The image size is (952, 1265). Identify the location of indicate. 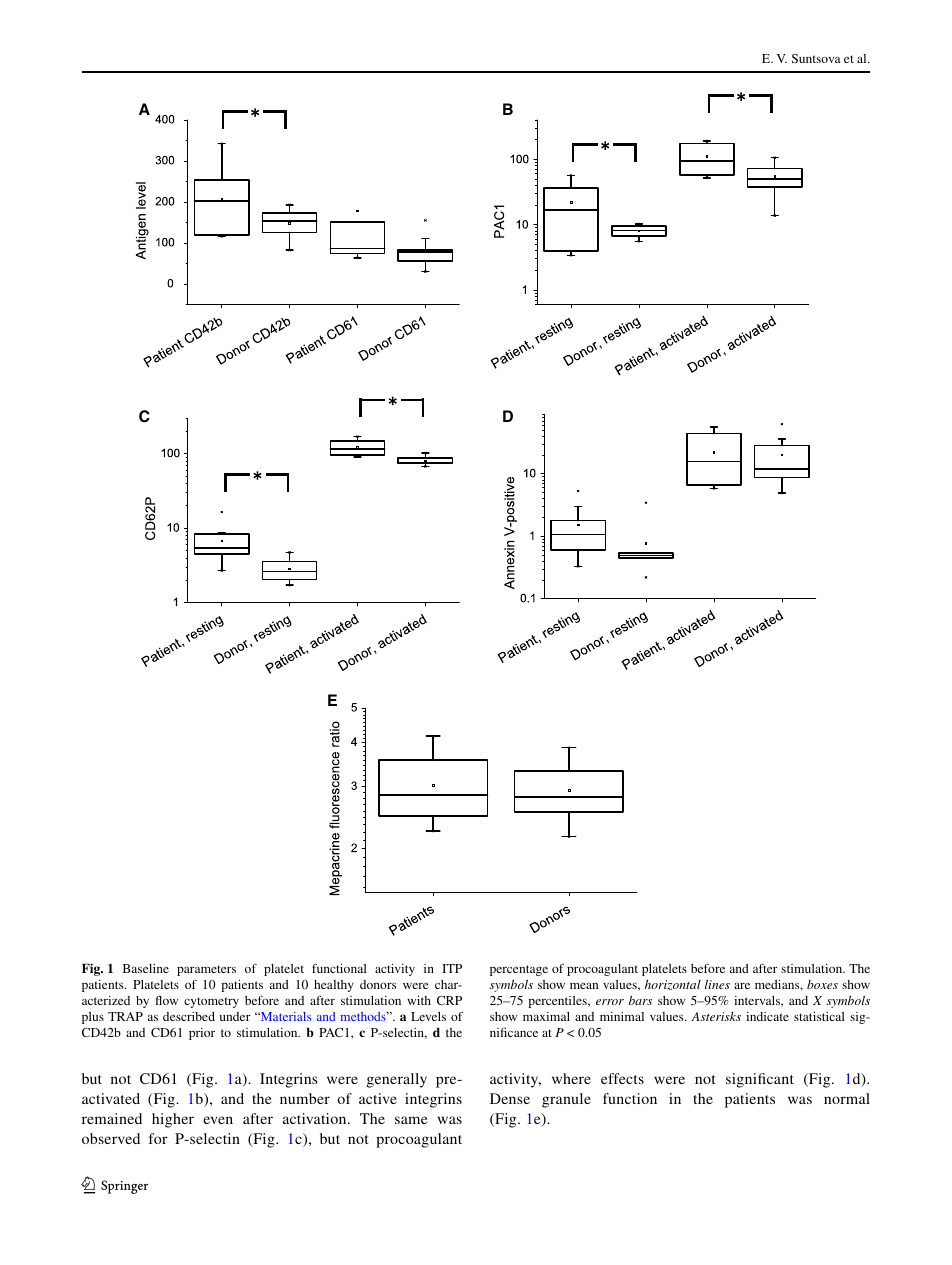
(767, 1016).
